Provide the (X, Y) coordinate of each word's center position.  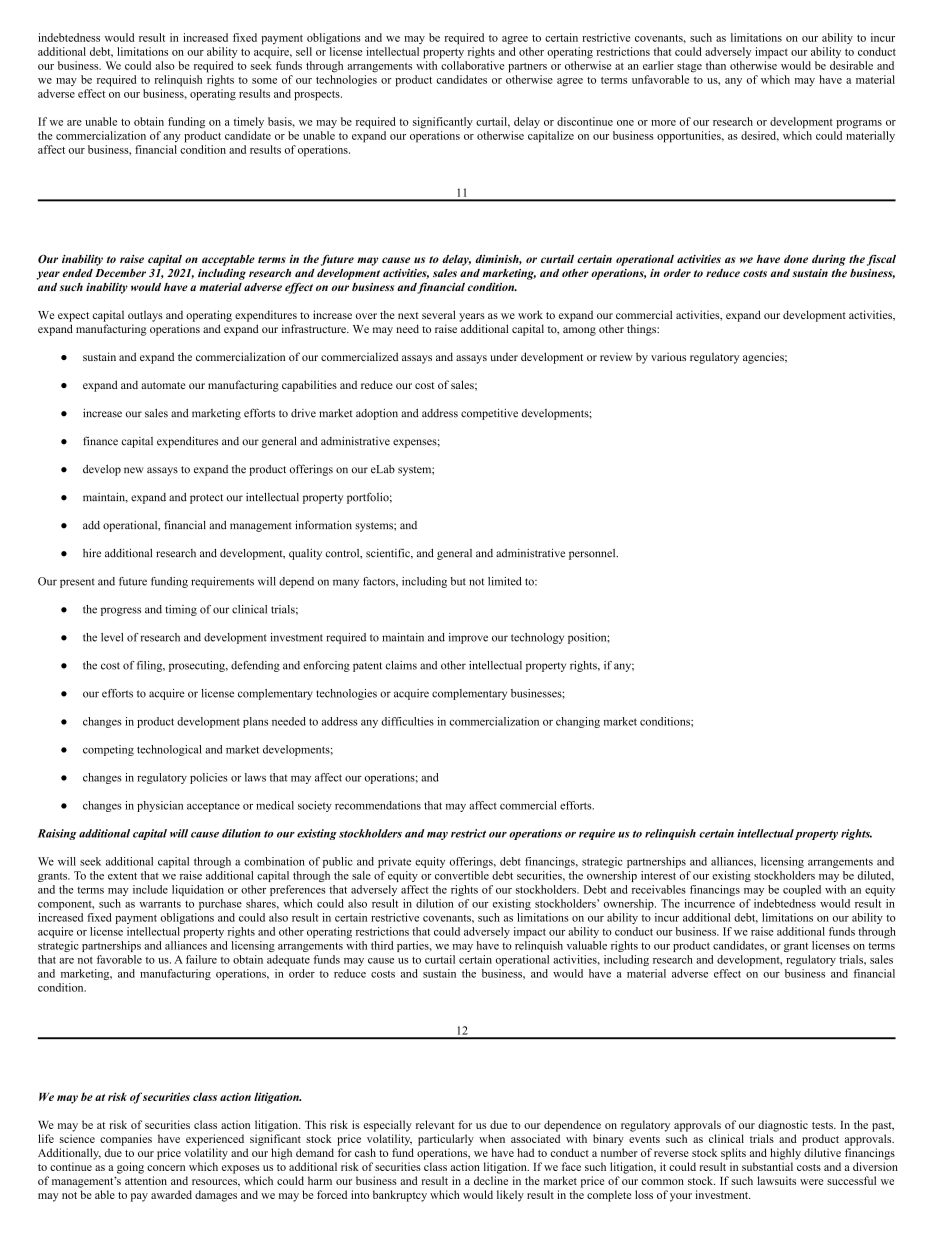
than (716, 65)
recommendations (378, 805)
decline (491, 1180)
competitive (489, 414)
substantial (767, 1166)
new (134, 470)
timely (249, 123)
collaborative (472, 65)
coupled (802, 890)
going (130, 1168)
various (668, 356)
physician (160, 806)
